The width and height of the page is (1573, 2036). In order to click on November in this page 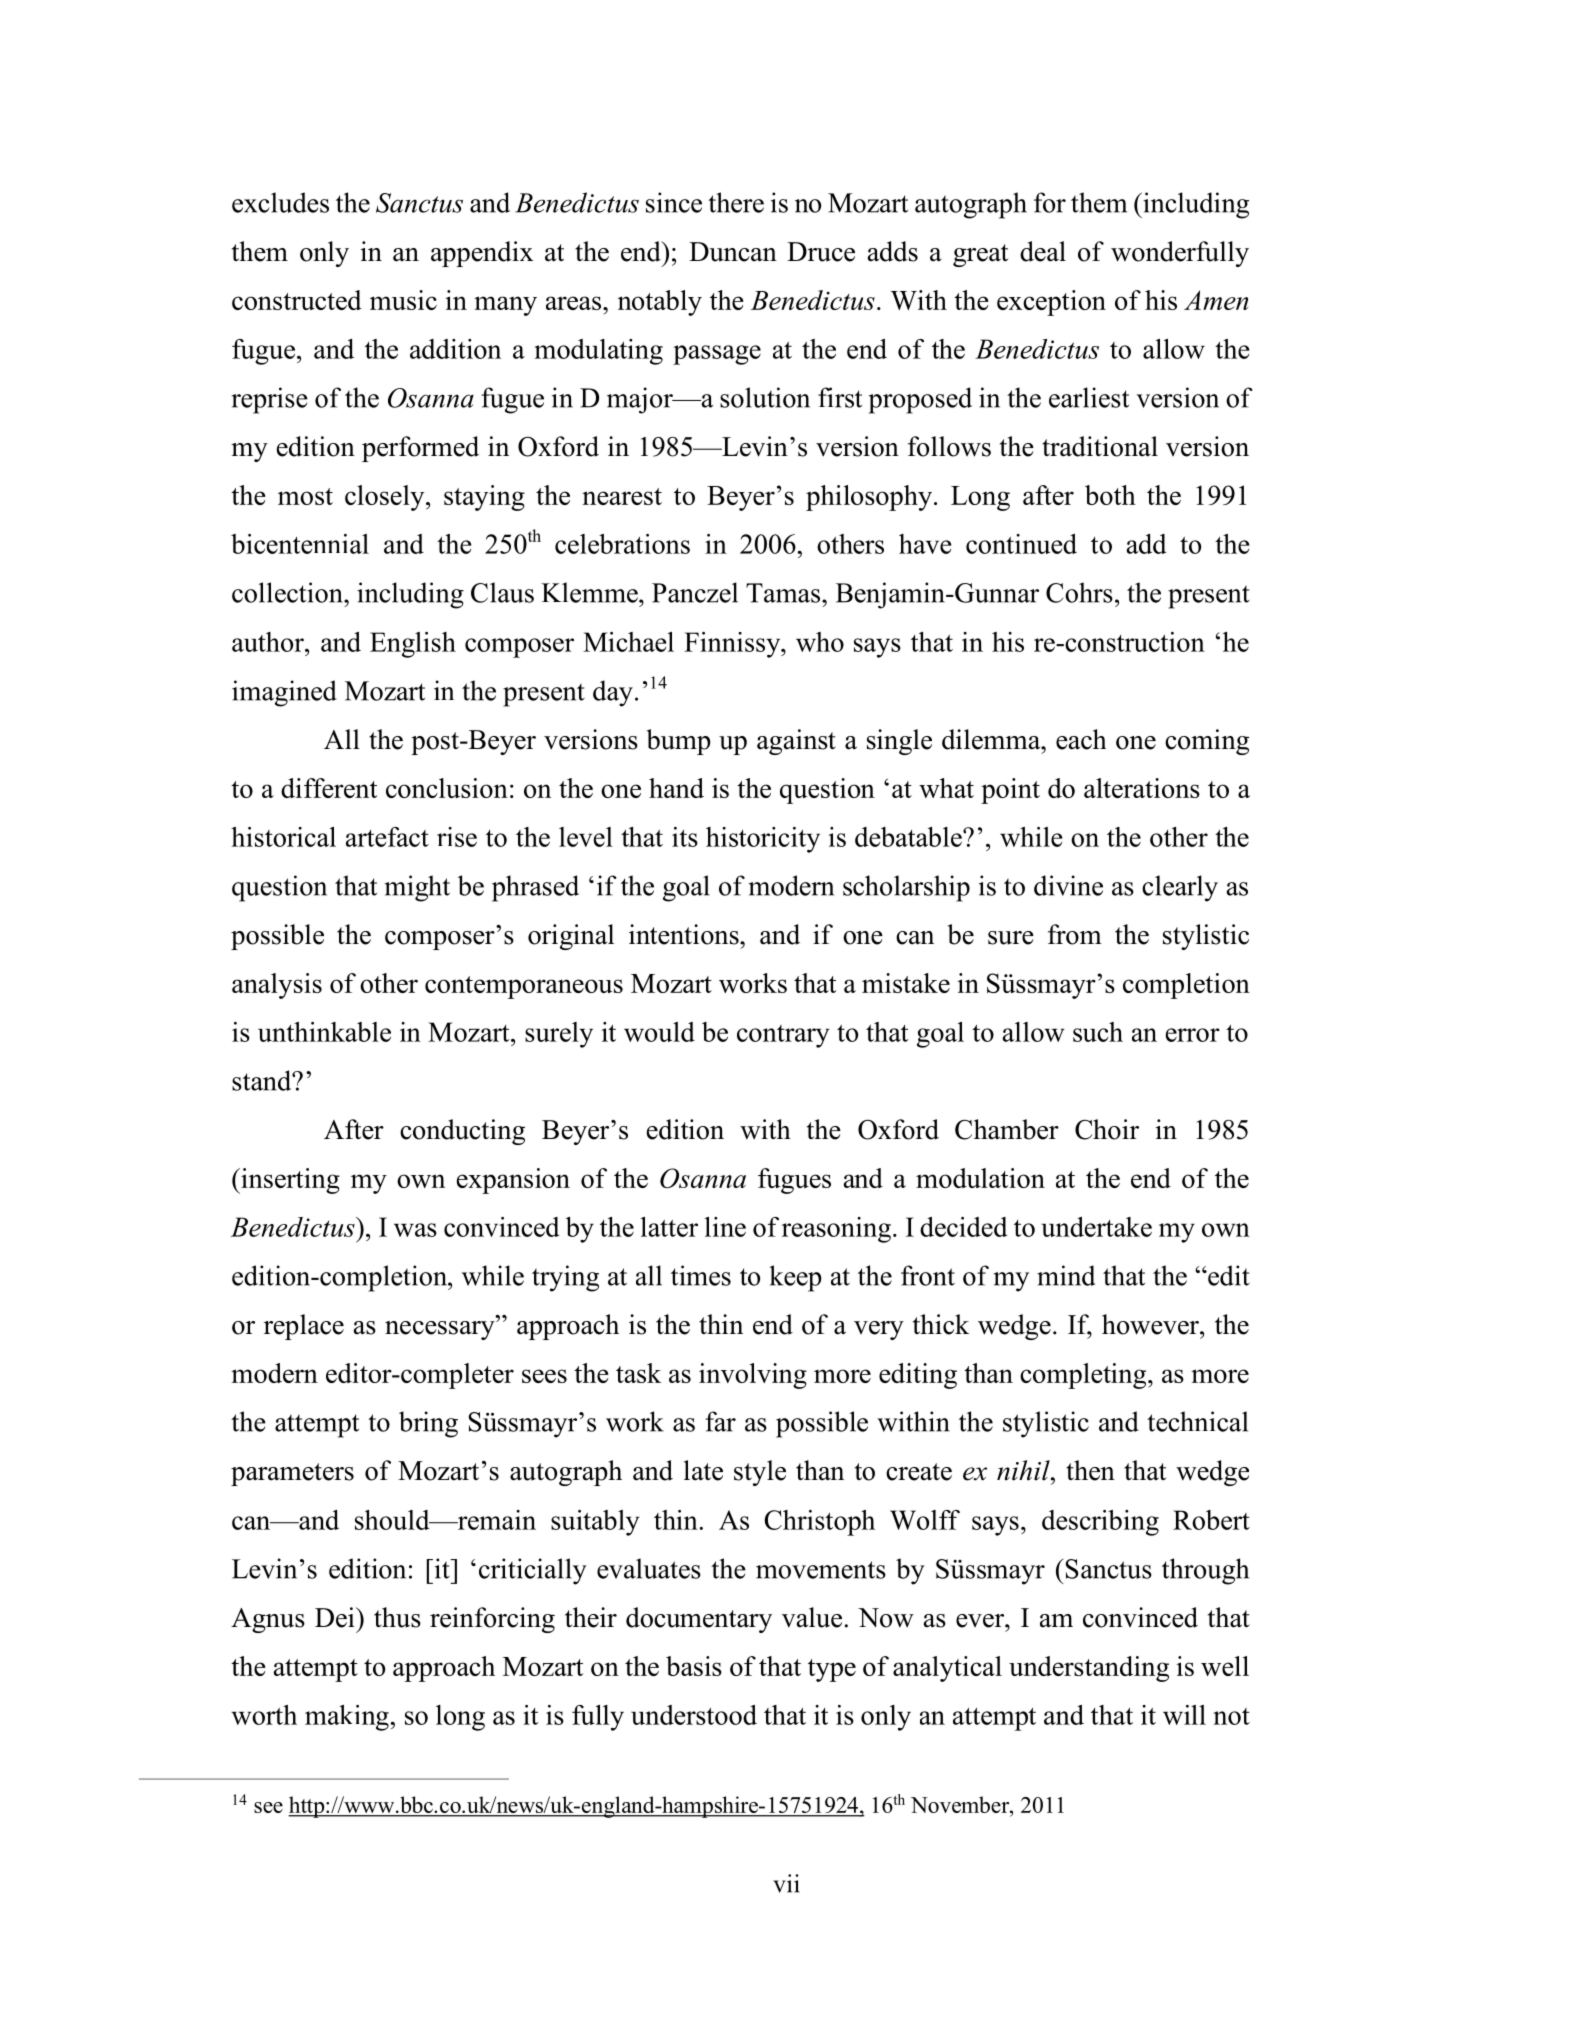, I will do `click(961, 1804)`.
